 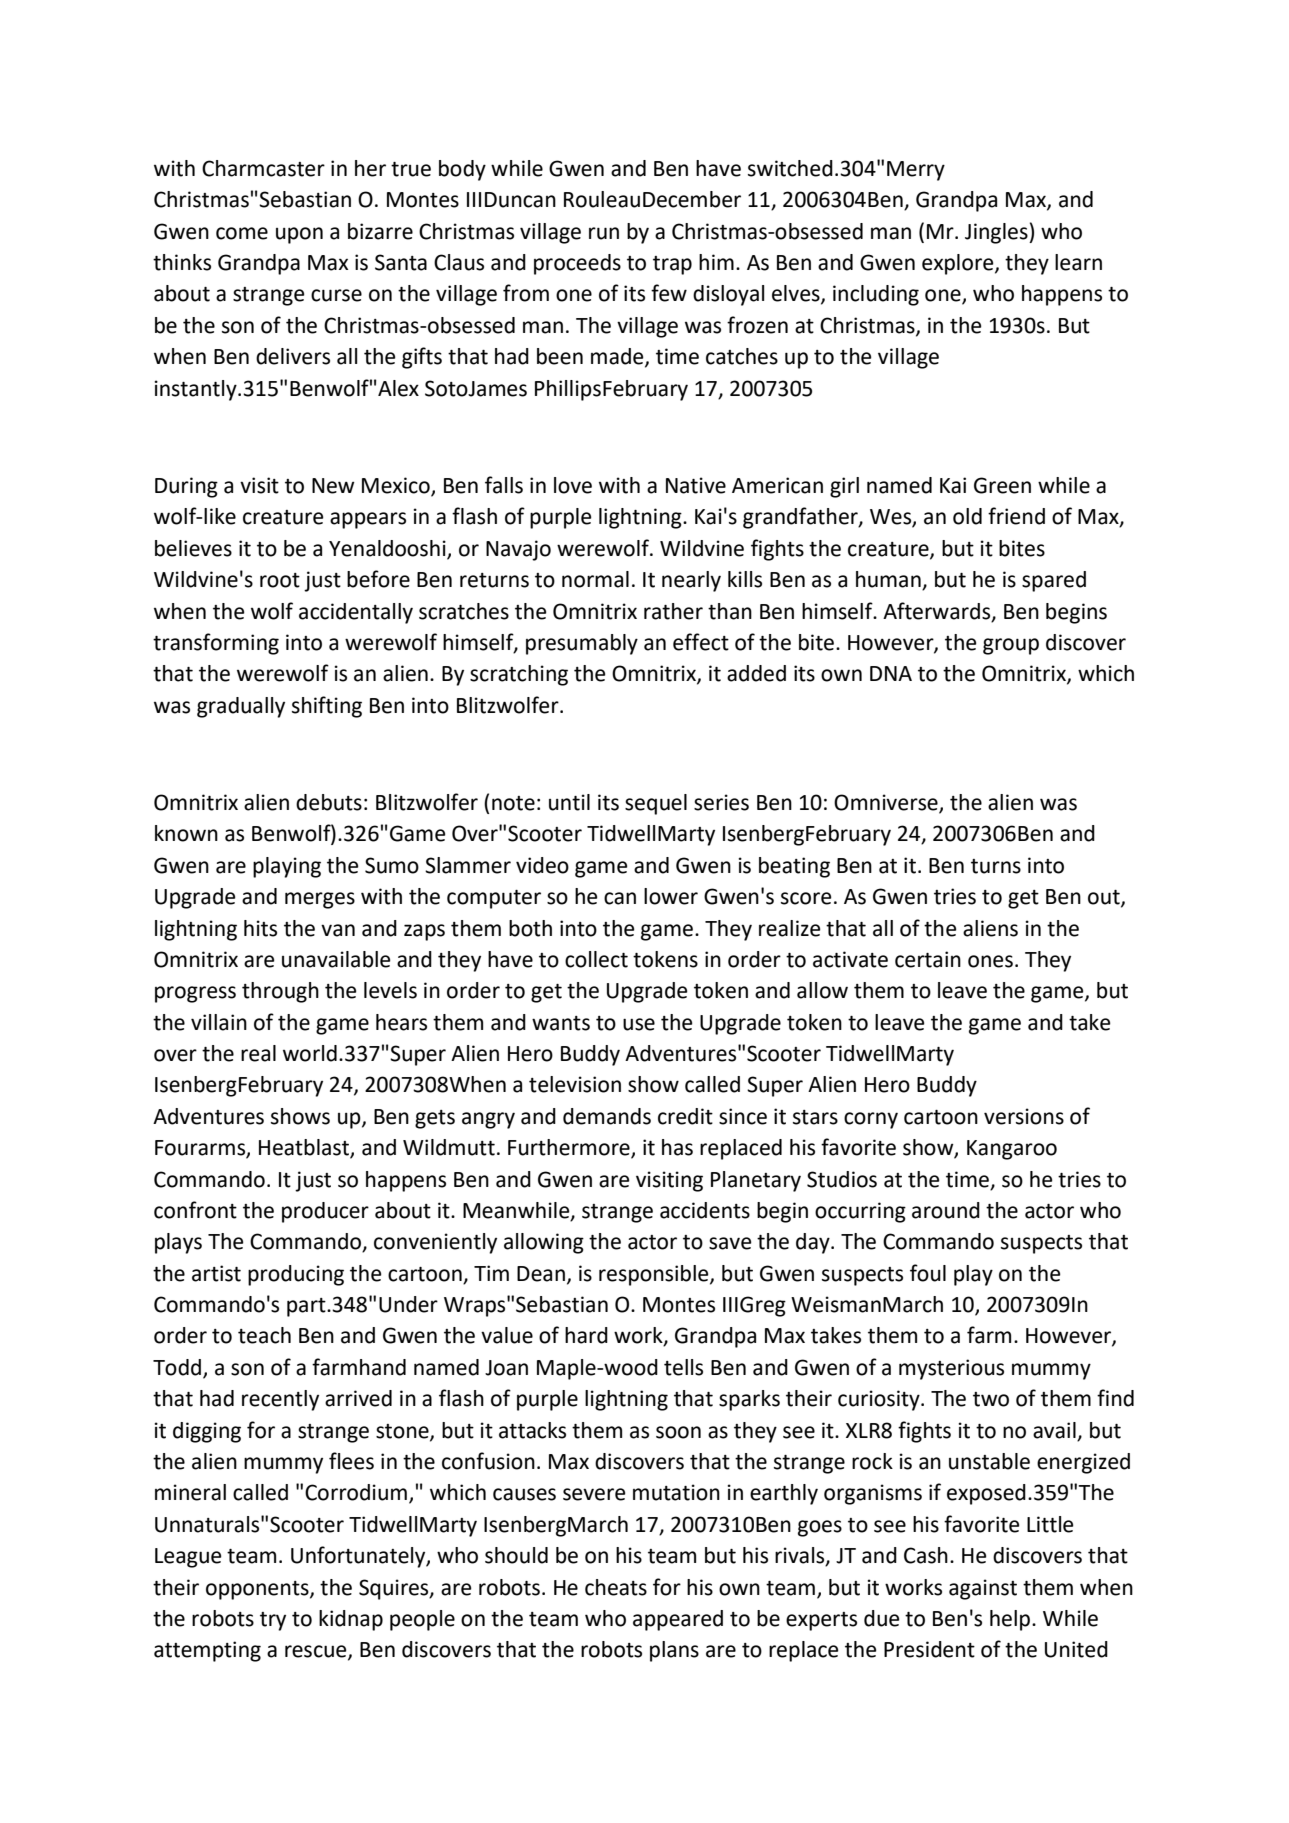 What do you see at coordinates (990, 961) in the document?
I see `ones` at bounding box center [990, 961].
